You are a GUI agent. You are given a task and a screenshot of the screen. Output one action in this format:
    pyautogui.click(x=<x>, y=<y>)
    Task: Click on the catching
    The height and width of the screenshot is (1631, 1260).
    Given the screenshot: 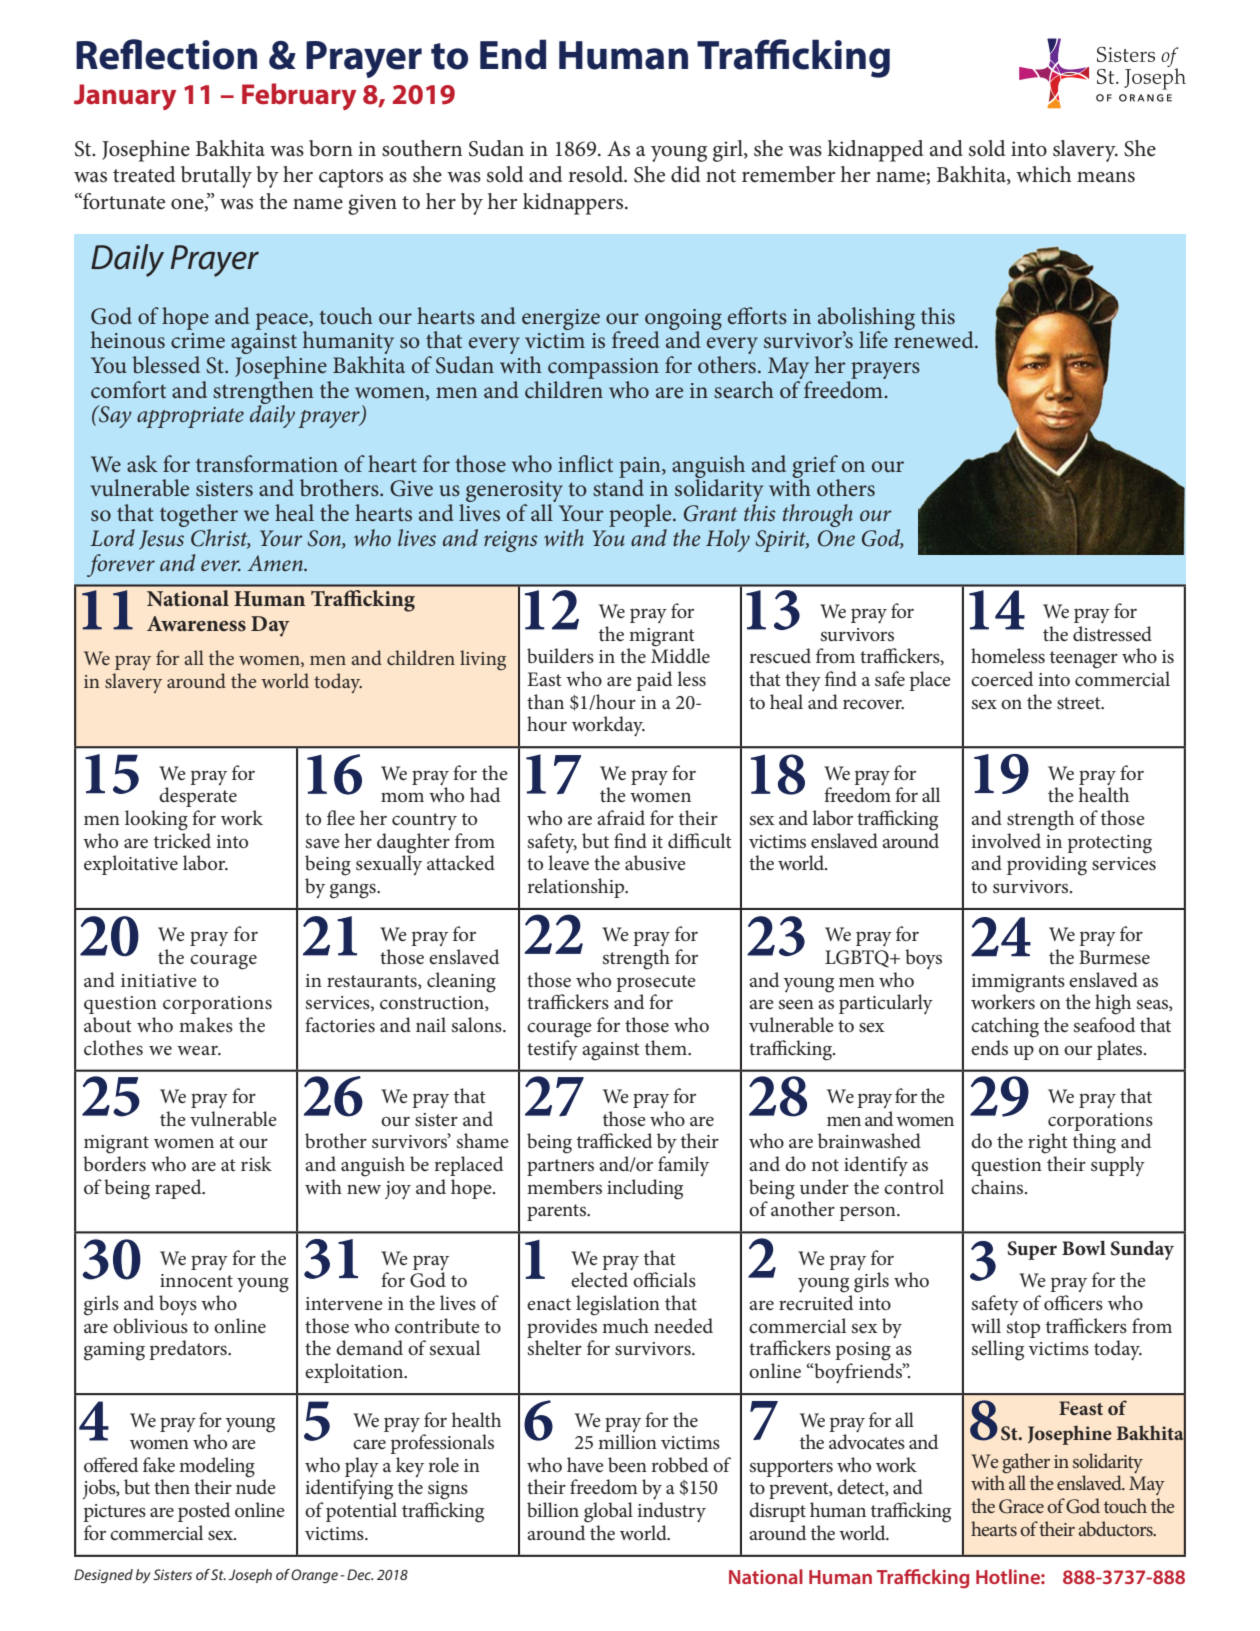 What is the action you would take?
    pyautogui.click(x=1005, y=1027)
